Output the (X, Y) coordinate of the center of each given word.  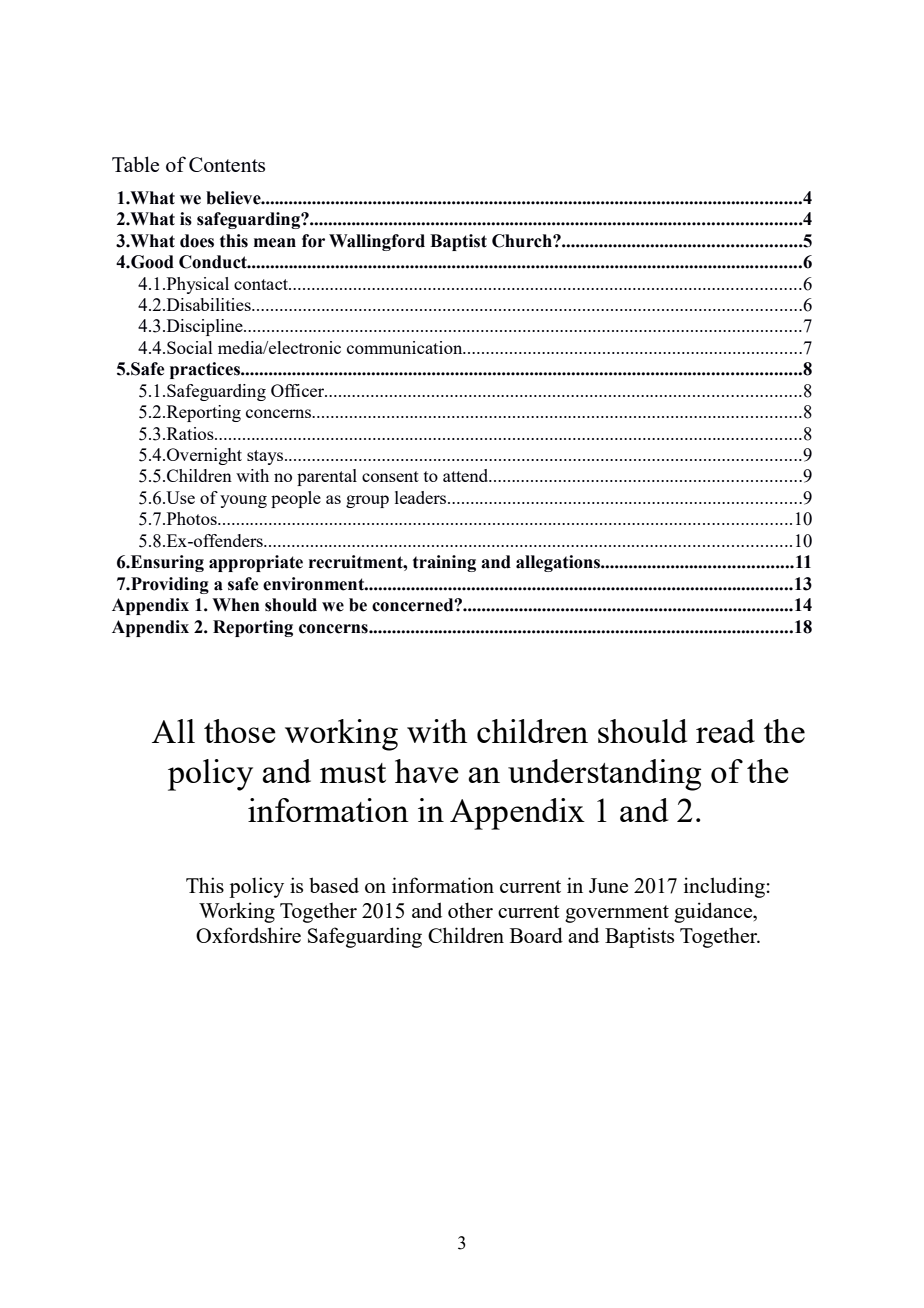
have (427, 771)
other (470, 910)
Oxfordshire (248, 935)
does (197, 241)
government (617, 914)
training (444, 563)
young (243, 501)
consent (390, 476)
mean (275, 243)
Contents (227, 164)
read (725, 731)
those (240, 731)
